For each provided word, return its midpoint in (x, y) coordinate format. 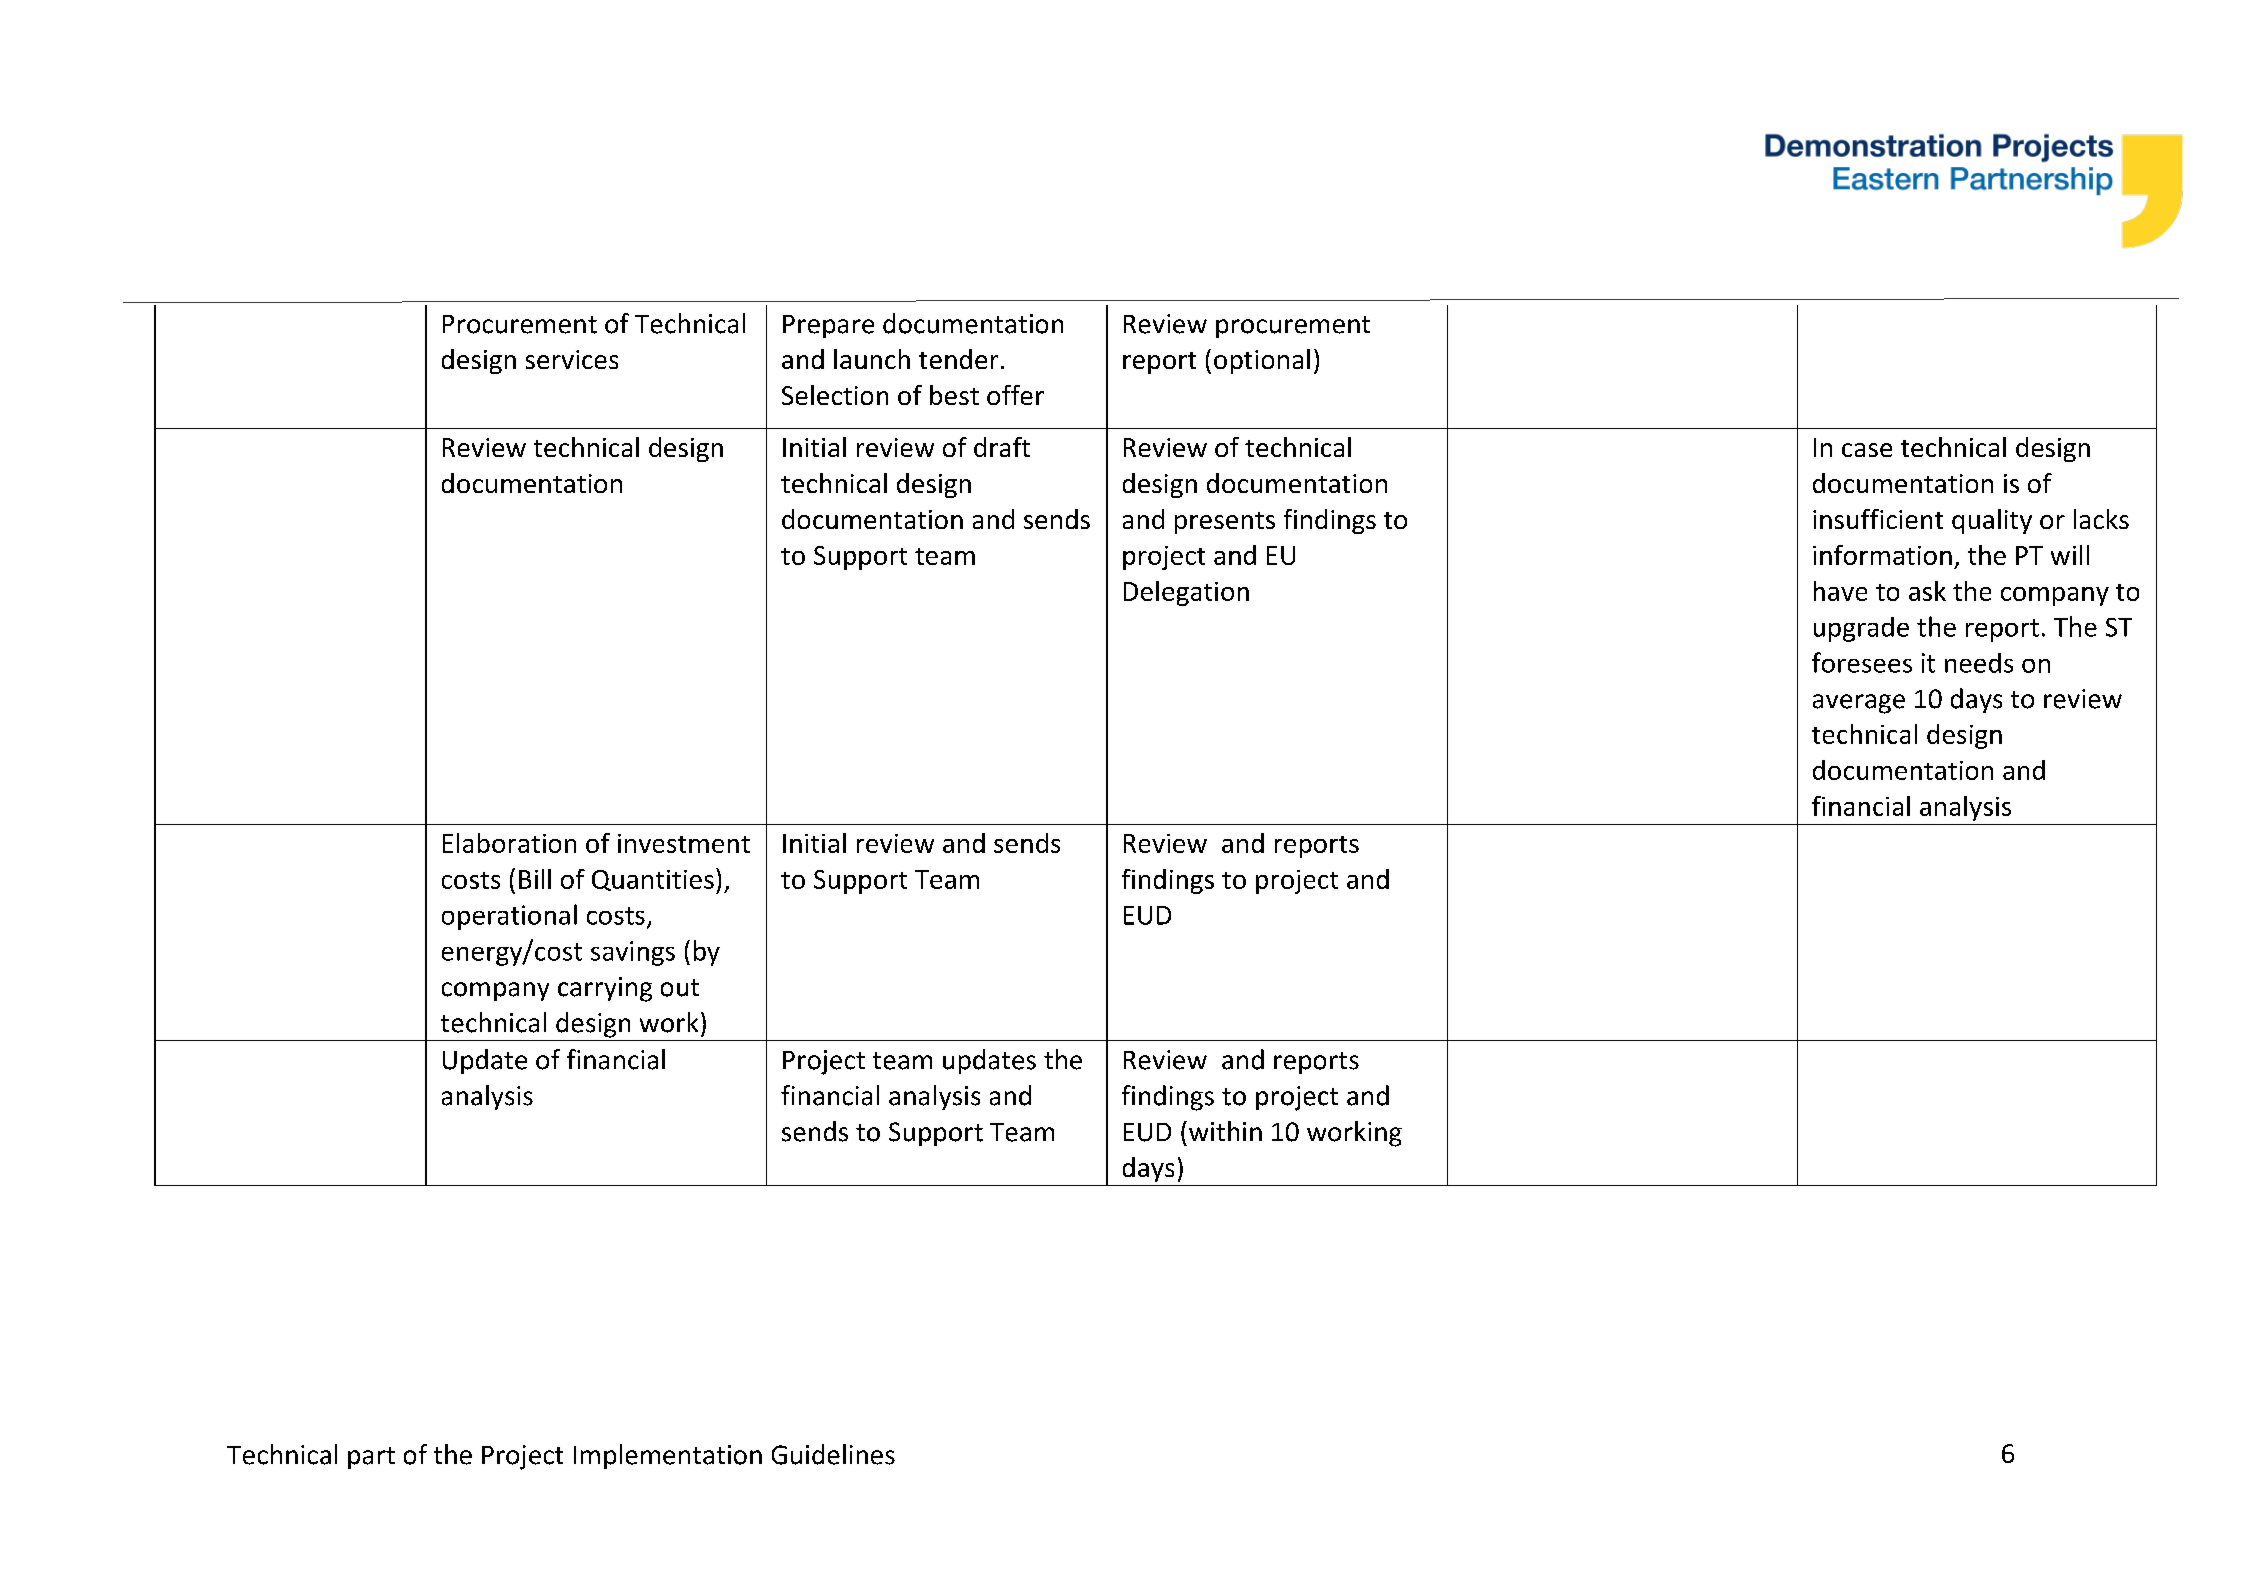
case (1867, 450)
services (572, 359)
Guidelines (833, 1454)
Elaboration (509, 843)
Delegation (1186, 593)
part (371, 1458)
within (1224, 1131)
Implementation (668, 1456)
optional (1262, 361)
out (680, 988)
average (1859, 704)
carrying (605, 989)
